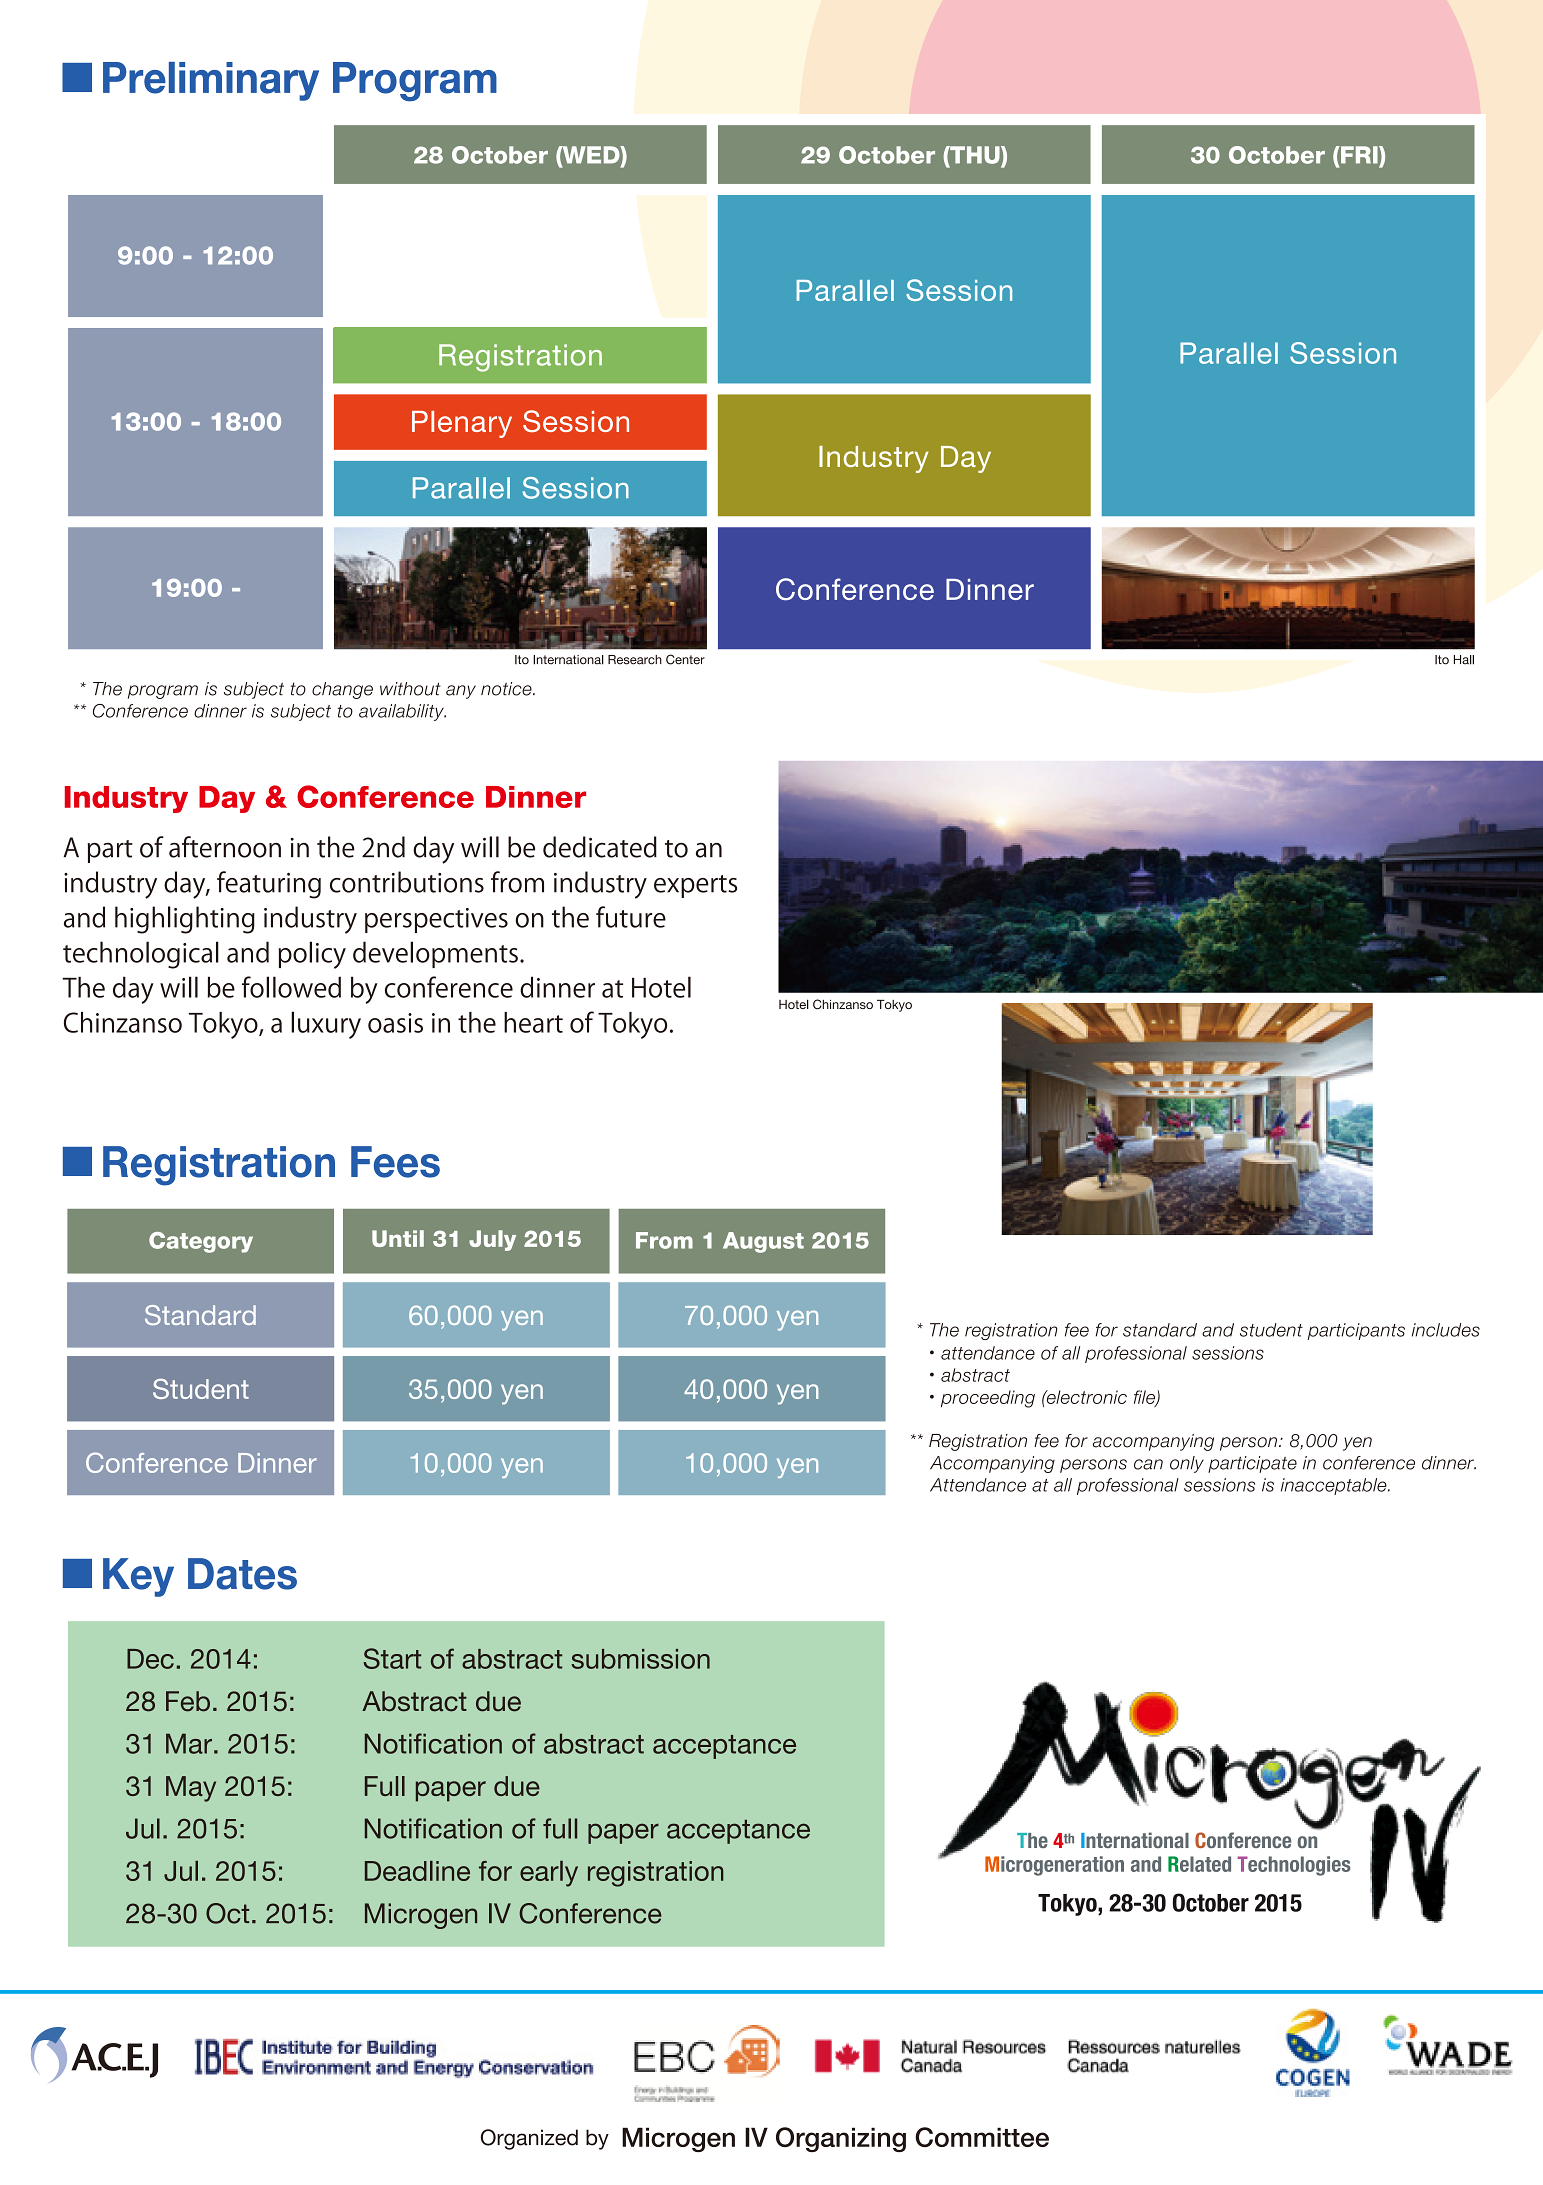  Describe the element at coordinates (1446, 1330) in the document. I see `includes` at that location.
